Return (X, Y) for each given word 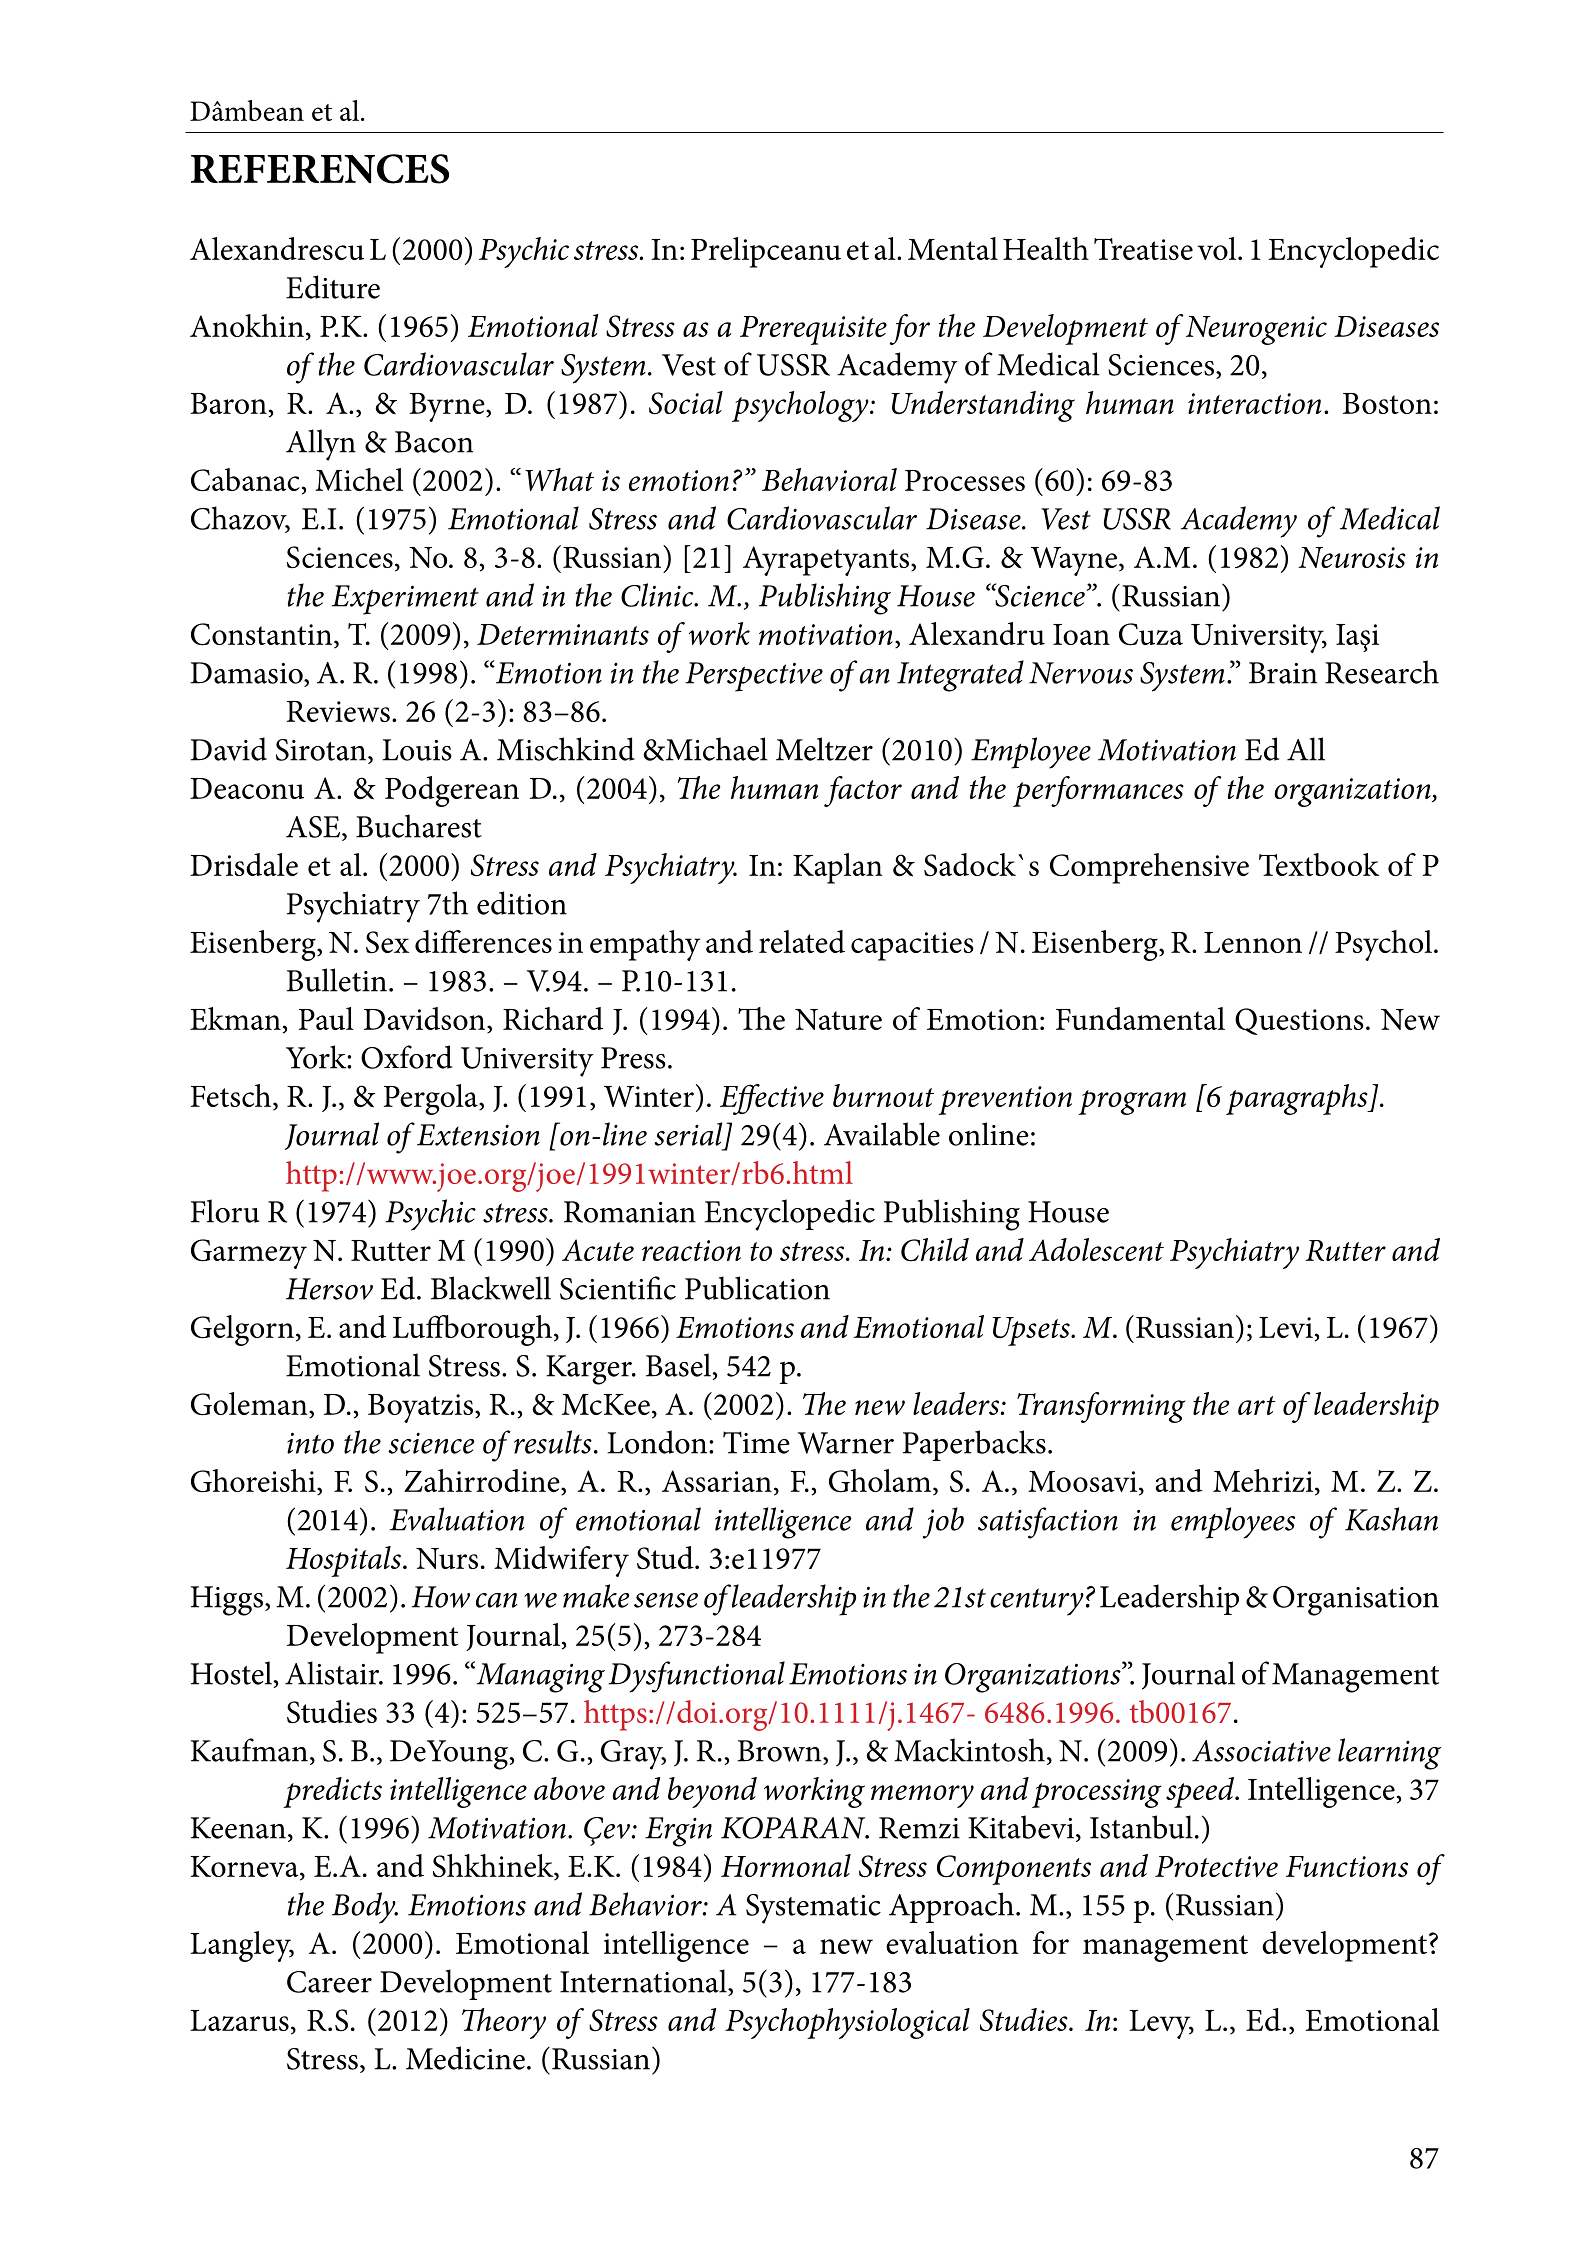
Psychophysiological (847, 2023)
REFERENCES (320, 169)
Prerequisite (813, 330)
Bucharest (419, 826)
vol (1218, 248)
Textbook (1319, 864)
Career (329, 1982)
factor (863, 791)
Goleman (250, 1405)
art (1256, 1405)
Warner (846, 1443)
